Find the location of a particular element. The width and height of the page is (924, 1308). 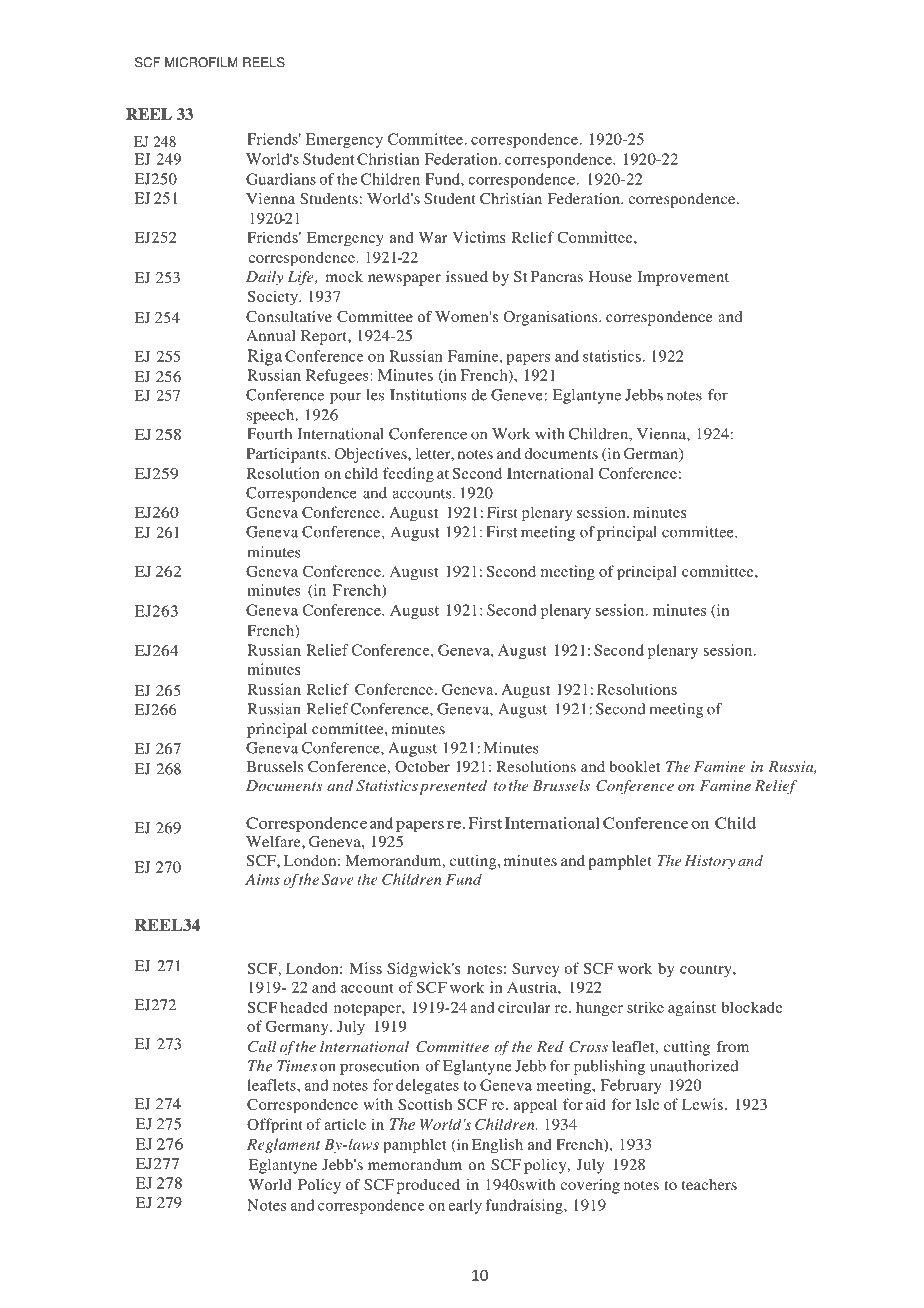

Riga is located at coordinates (264, 357).
